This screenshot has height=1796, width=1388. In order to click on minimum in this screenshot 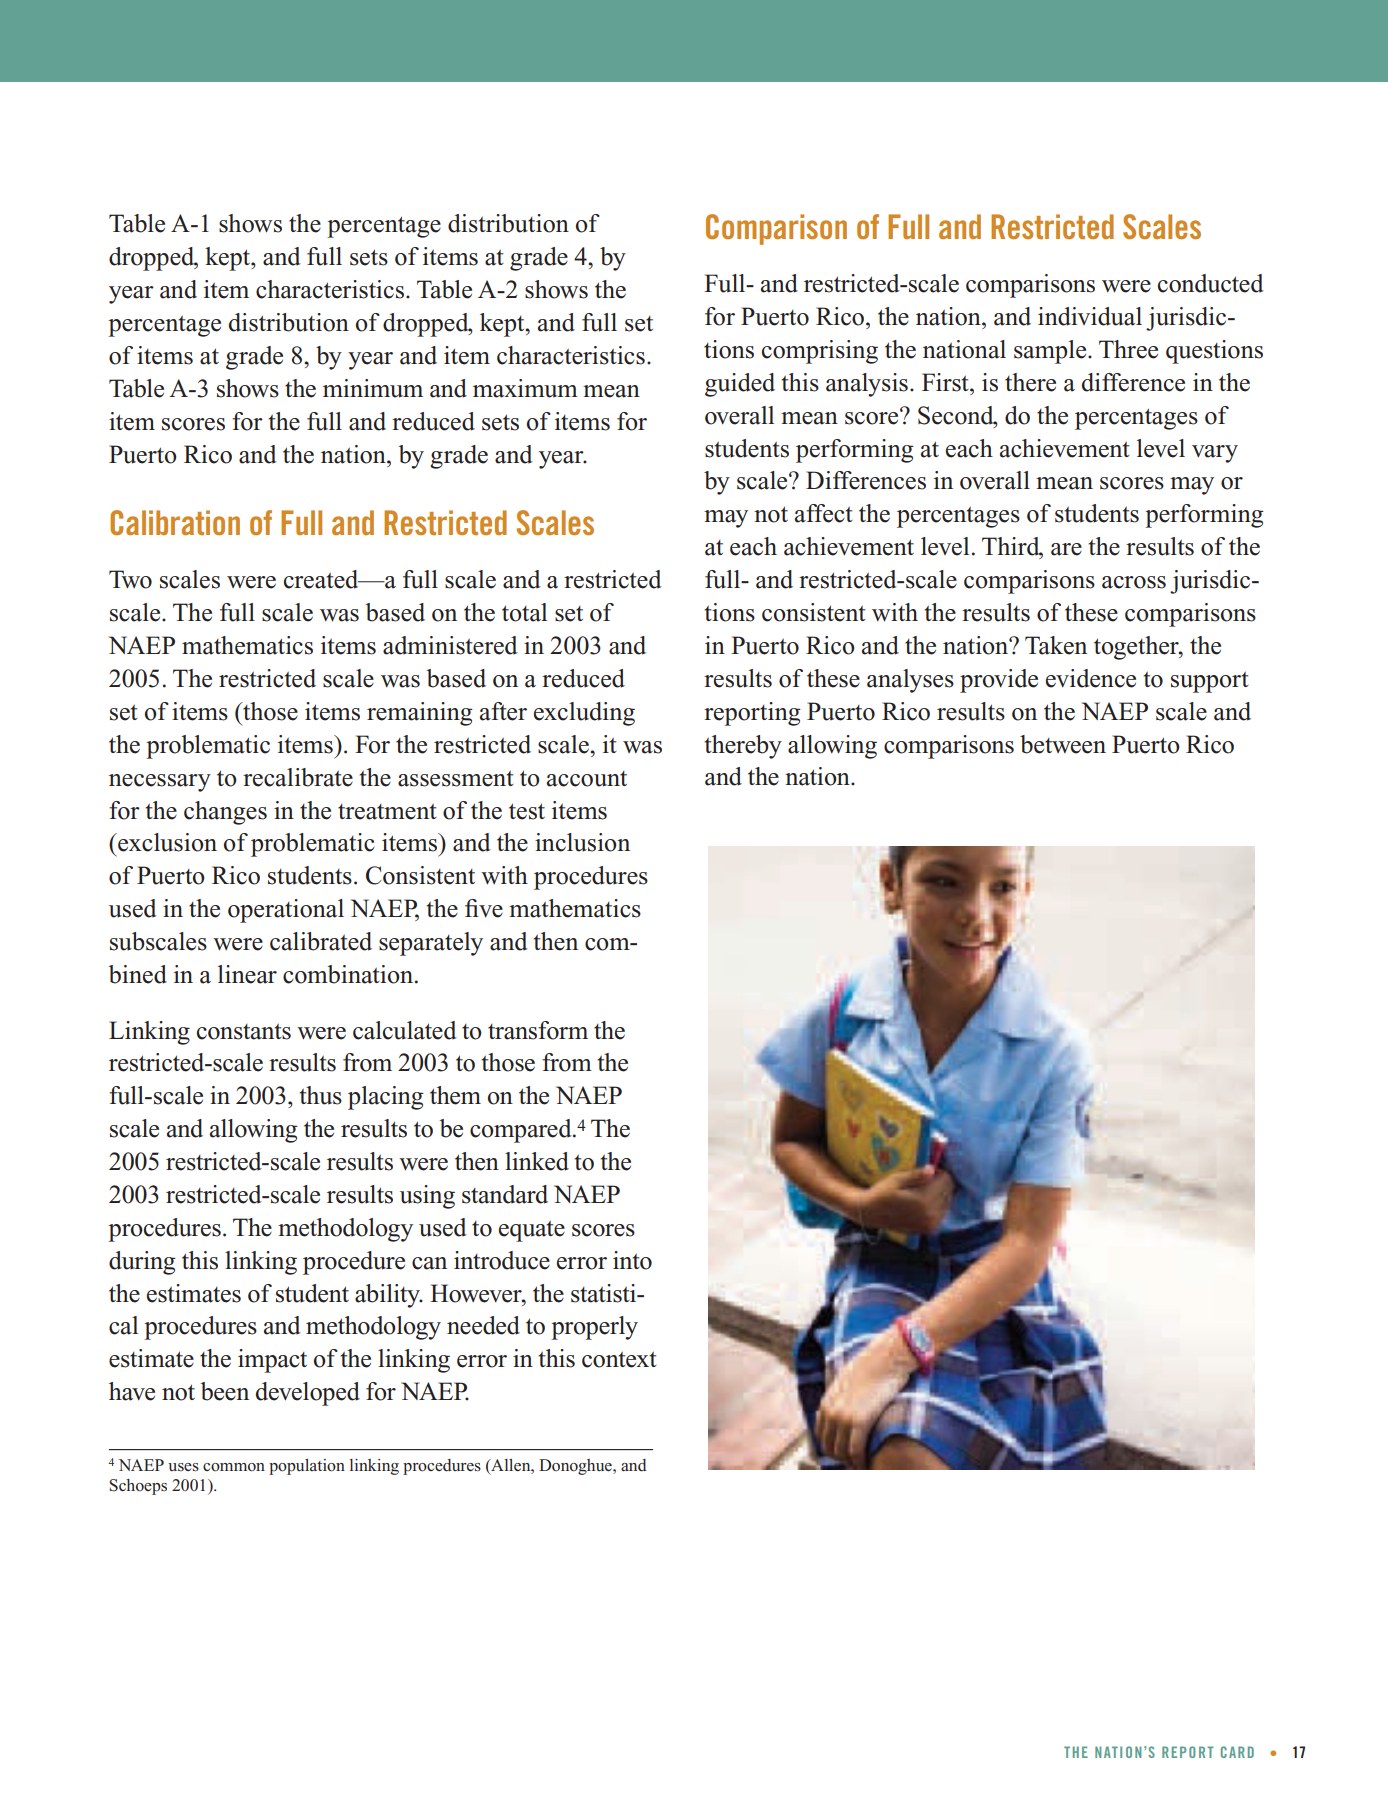, I will do `click(373, 388)`.
